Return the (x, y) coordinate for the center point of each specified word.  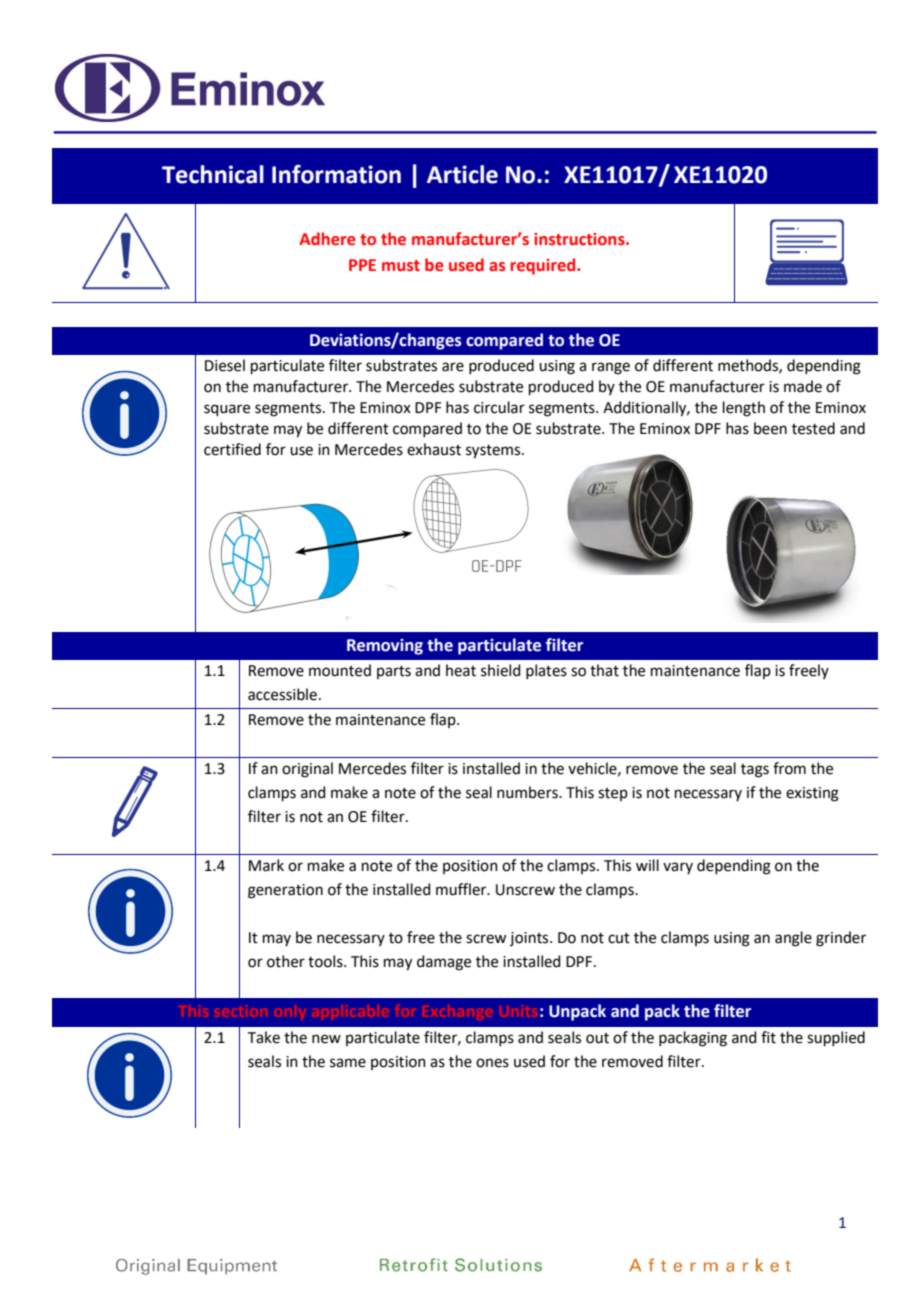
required (544, 266)
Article (462, 174)
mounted (340, 670)
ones (492, 1063)
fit (768, 1037)
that (604, 670)
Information (336, 174)
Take (264, 1037)
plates (546, 671)
